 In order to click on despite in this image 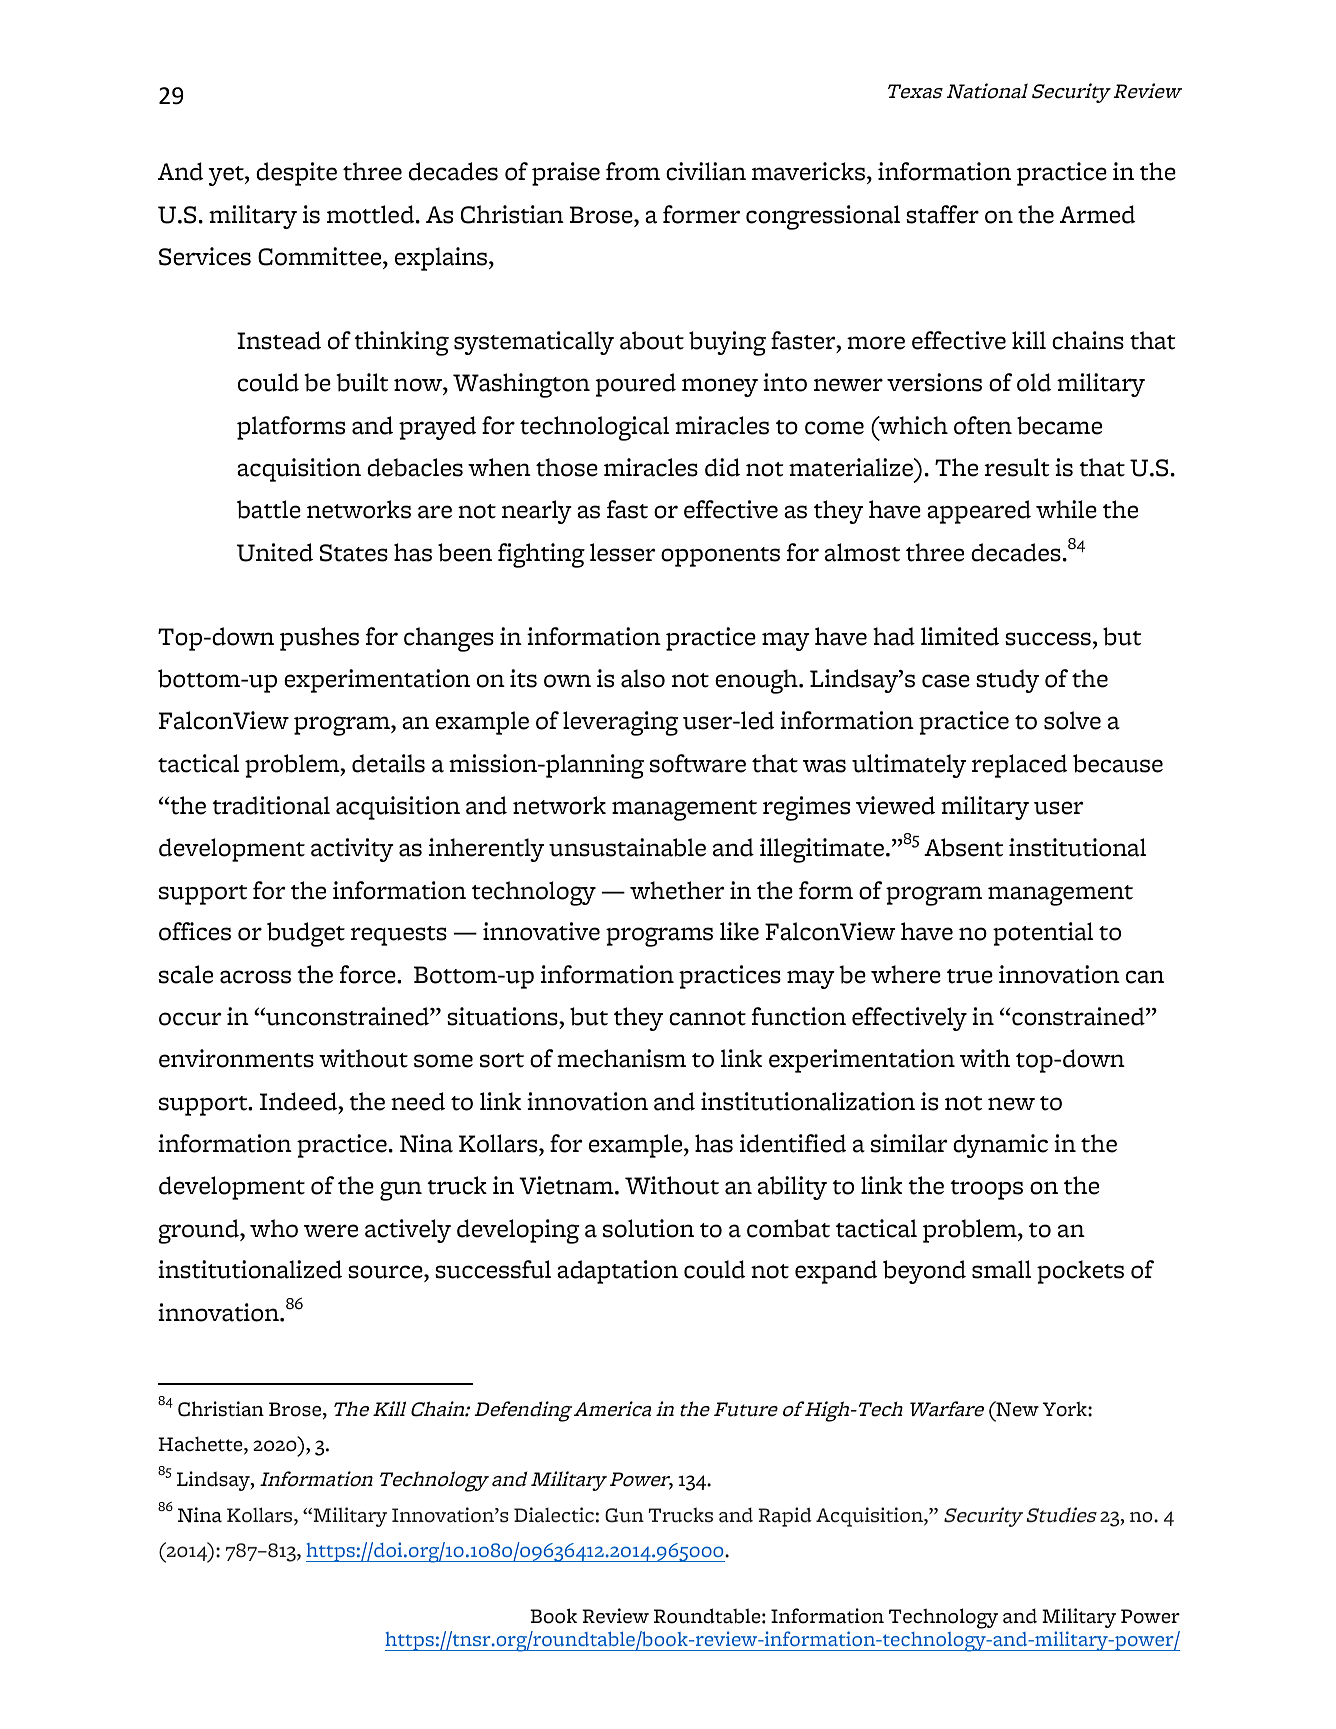, I will do `click(296, 174)`.
